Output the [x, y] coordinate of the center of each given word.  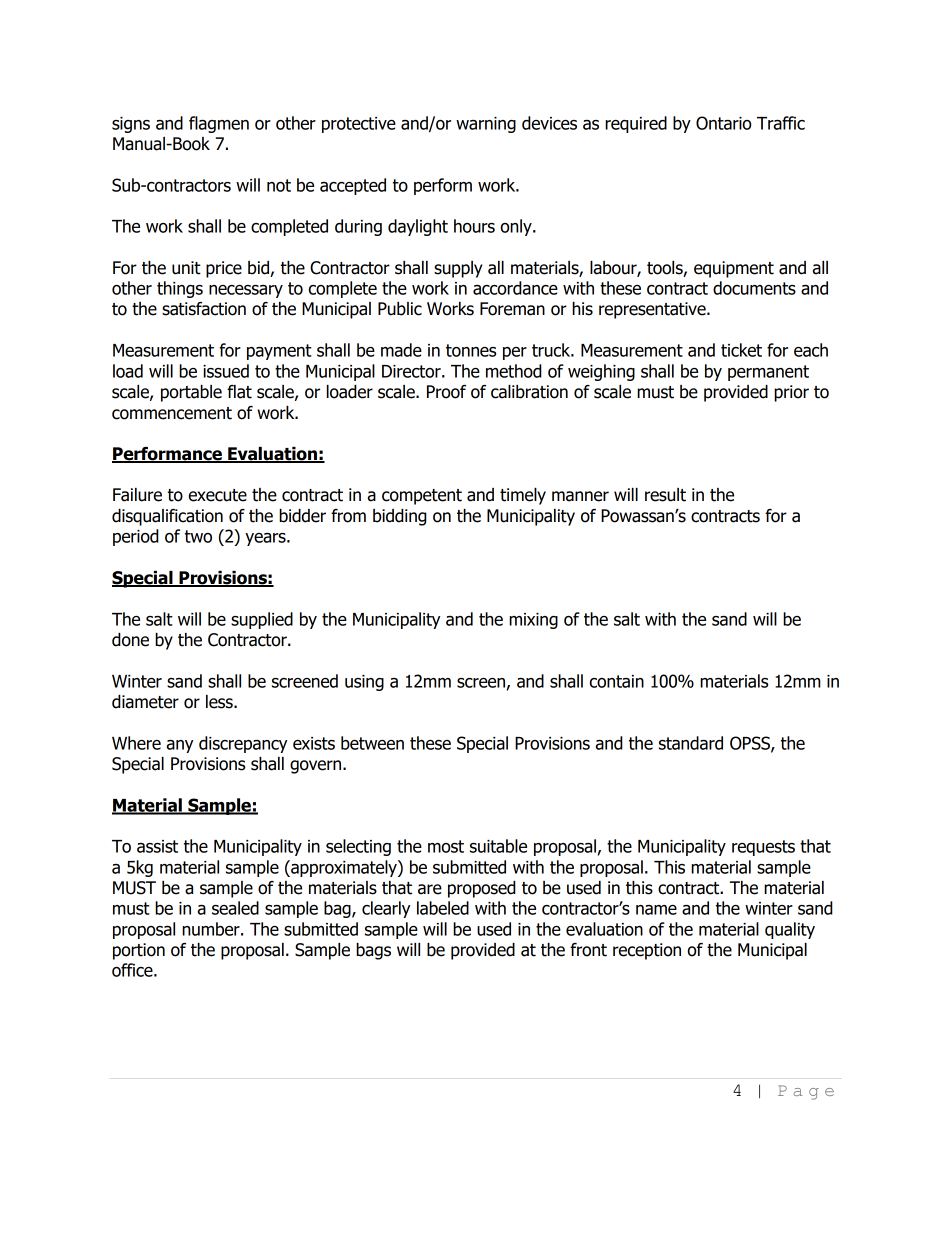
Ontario [723, 123]
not [279, 185]
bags [373, 951]
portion [139, 951]
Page [806, 1092]
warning [486, 125]
